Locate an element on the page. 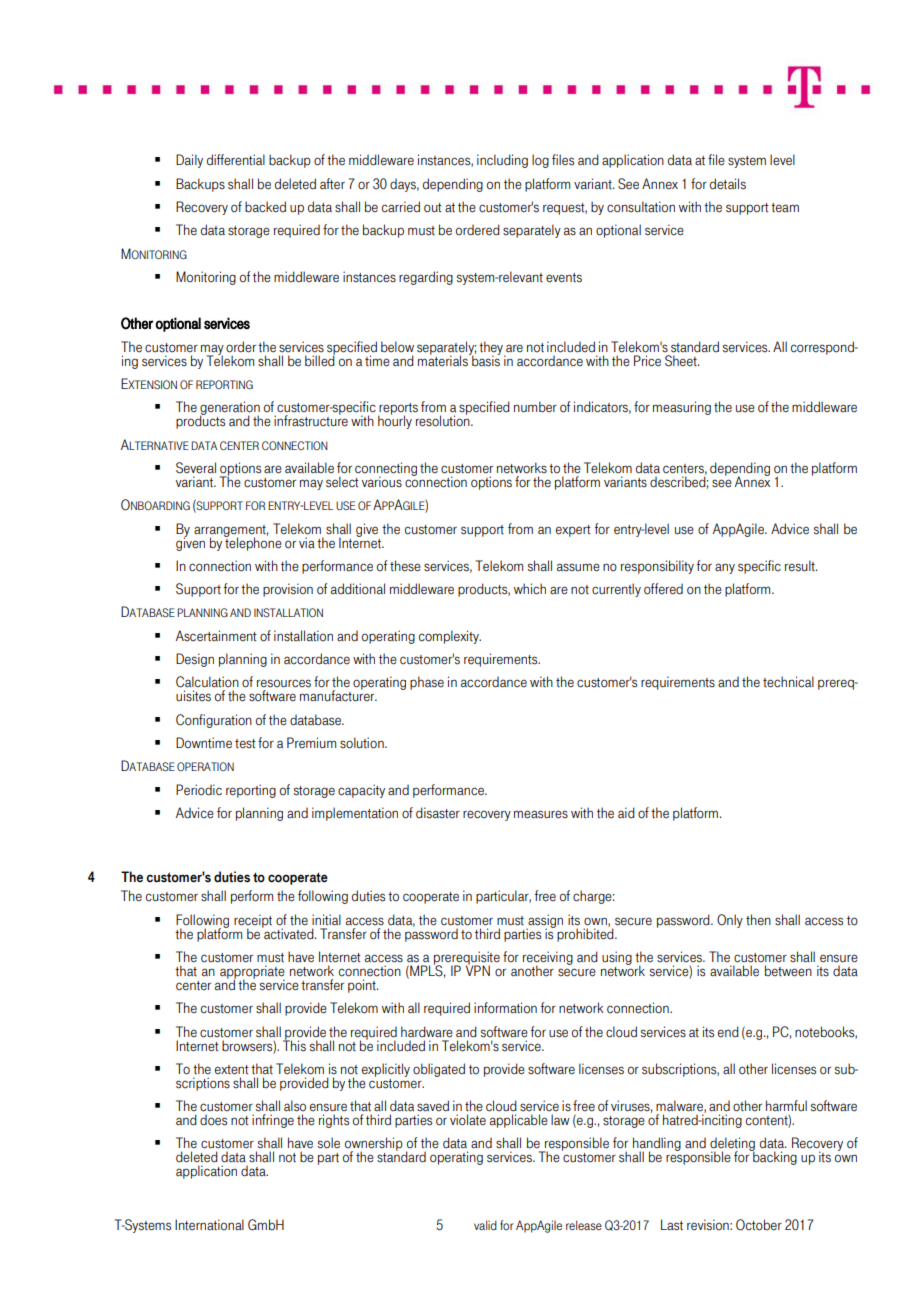 Image resolution: width=924 pixels, height=1308 pixels. resources is located at coordinates (284, 683).
